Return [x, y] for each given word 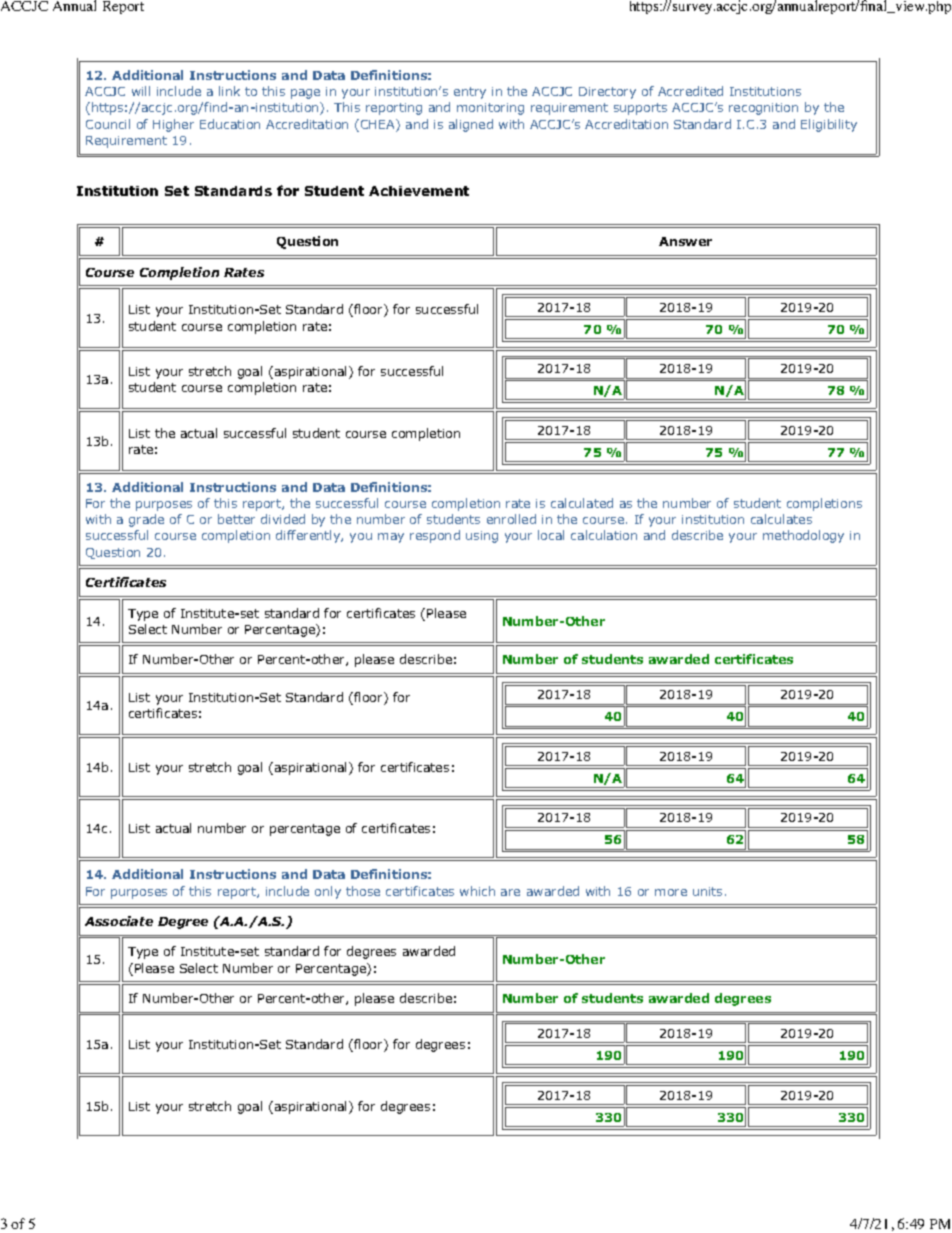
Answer [685, 241]
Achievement [419, 191]
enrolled [511, 519]
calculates [781, 519]
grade [146, 520]
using [482, 537]
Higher [173, 125]
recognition [763, 109]
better [236, 519]
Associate [119, 921]
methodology [803, 536]
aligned [471, 125]
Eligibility [829, 125]
